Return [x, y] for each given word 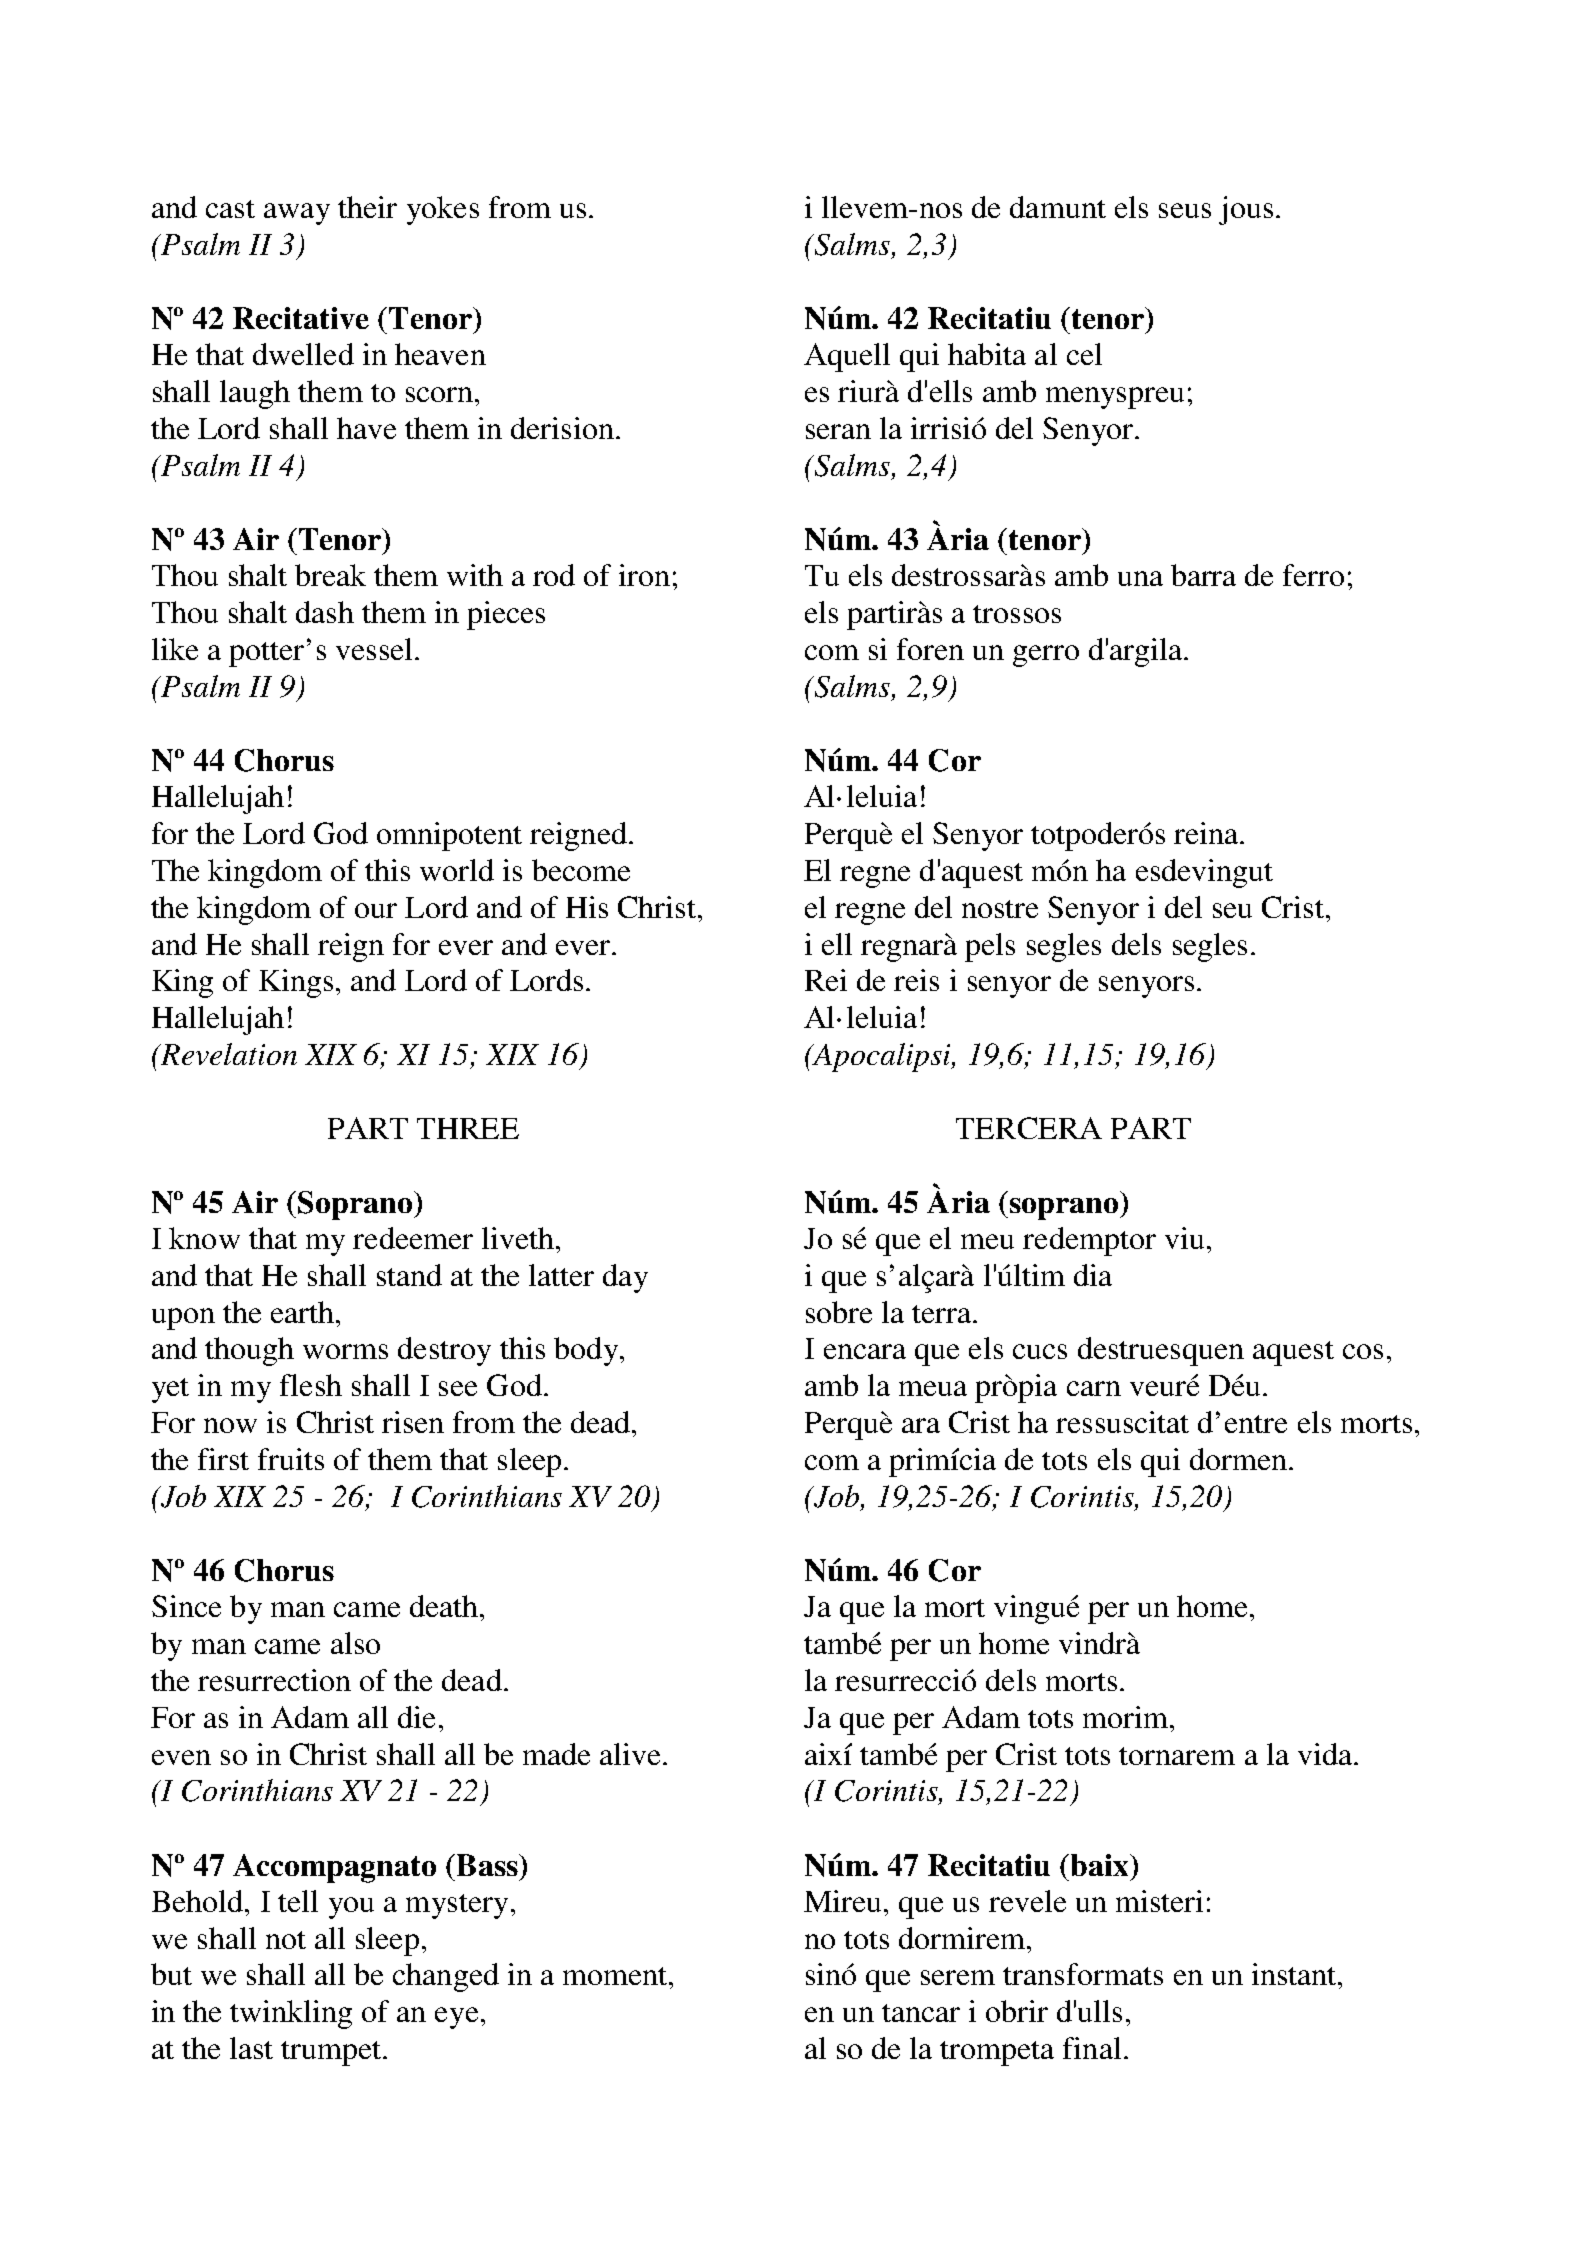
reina [1206, 833]
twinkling [291, 2014]
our [376, 910]
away [297, 214]
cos [1363, 1351]
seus [1185, 210]
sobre [839, 1312]
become [581, 870]
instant [1295, 1974]
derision [562, 428]
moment [615, 1976]
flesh [311, 1385]
